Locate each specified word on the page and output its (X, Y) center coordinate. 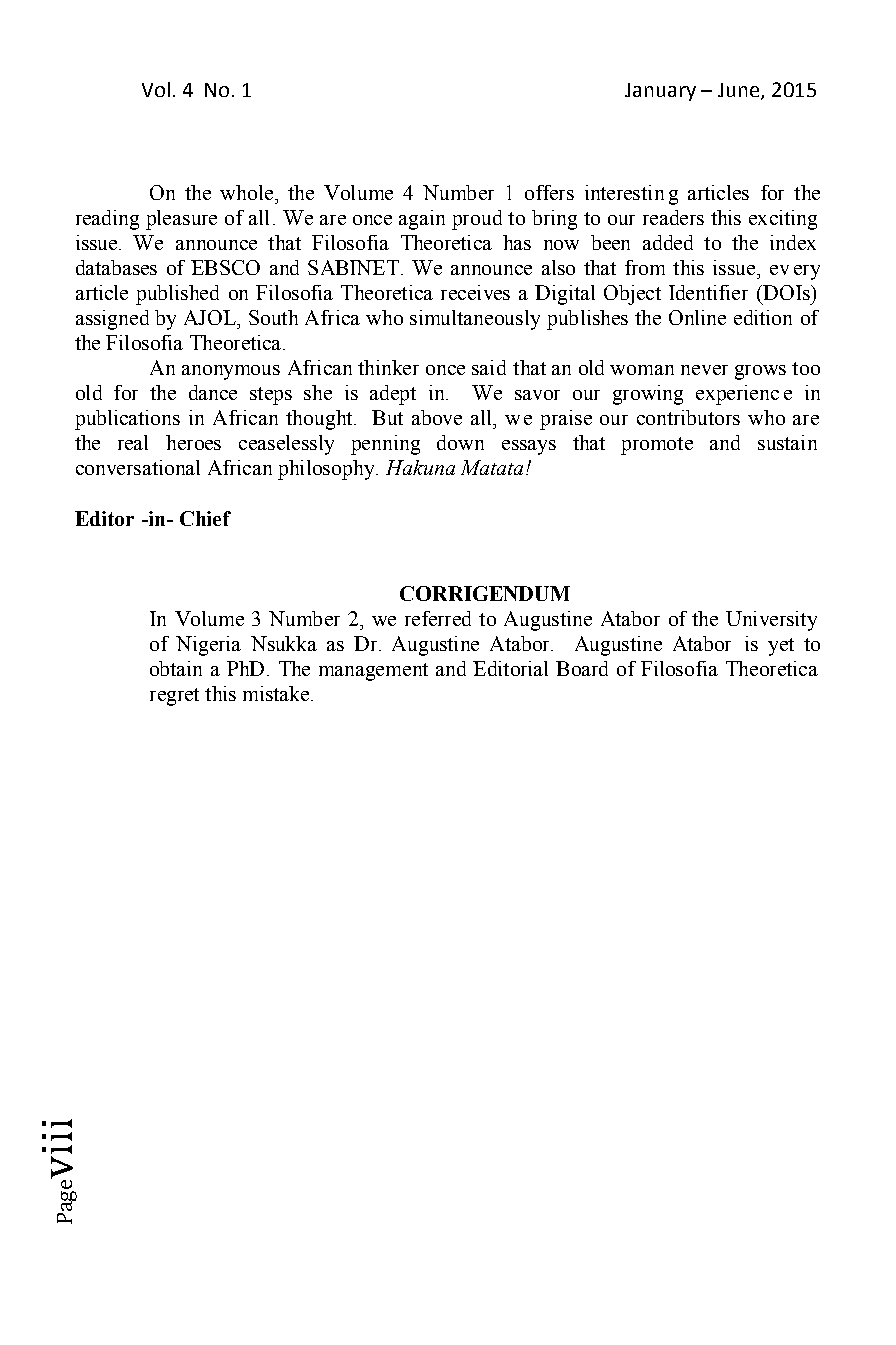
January (660, 92)
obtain (176, 668)
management (373, 672)
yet (781, 647)
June (740, 91)
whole (248, 192)
